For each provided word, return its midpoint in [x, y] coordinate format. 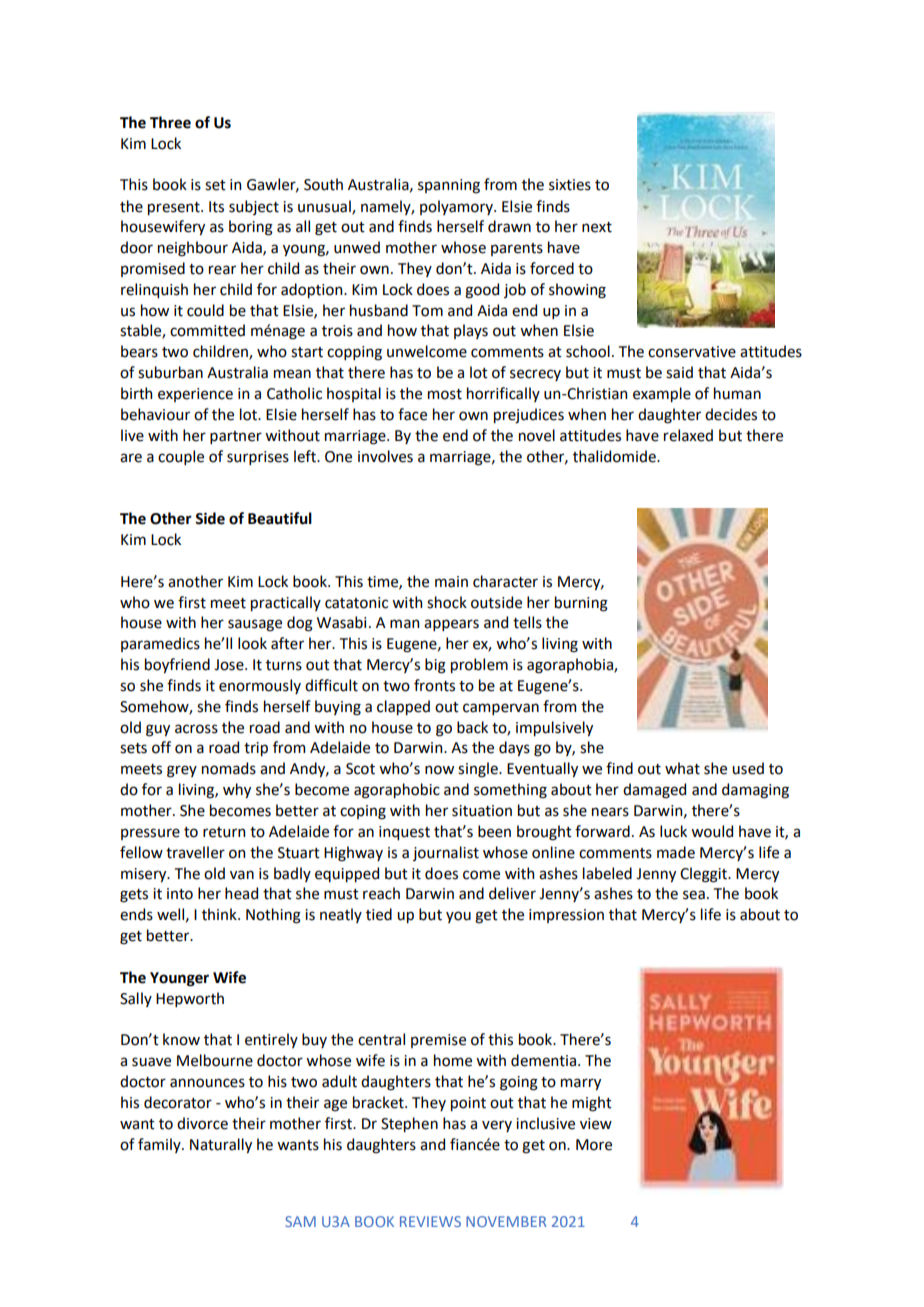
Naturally [221, 1145]
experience [195, 395]
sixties [570, 185]
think [220, 914]
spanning [449, 186]
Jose [230, 665]
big [435, 666]
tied [379, 914]
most [445, 394]
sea [694, 895]
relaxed [688, 435]
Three [170, 122]
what [682, 768]
